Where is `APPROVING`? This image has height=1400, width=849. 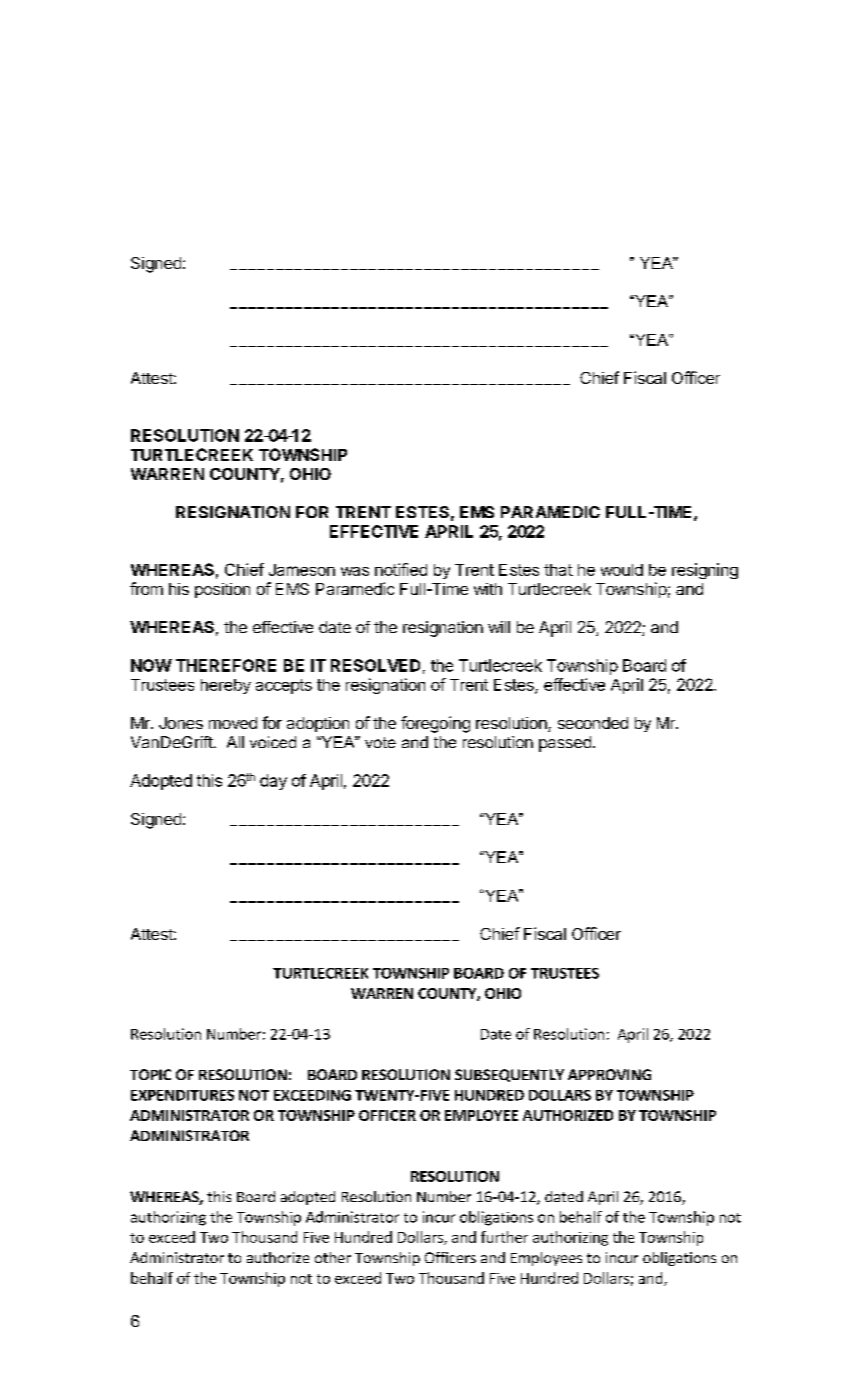
APPROVING is located at coordinates (609, 1074).
